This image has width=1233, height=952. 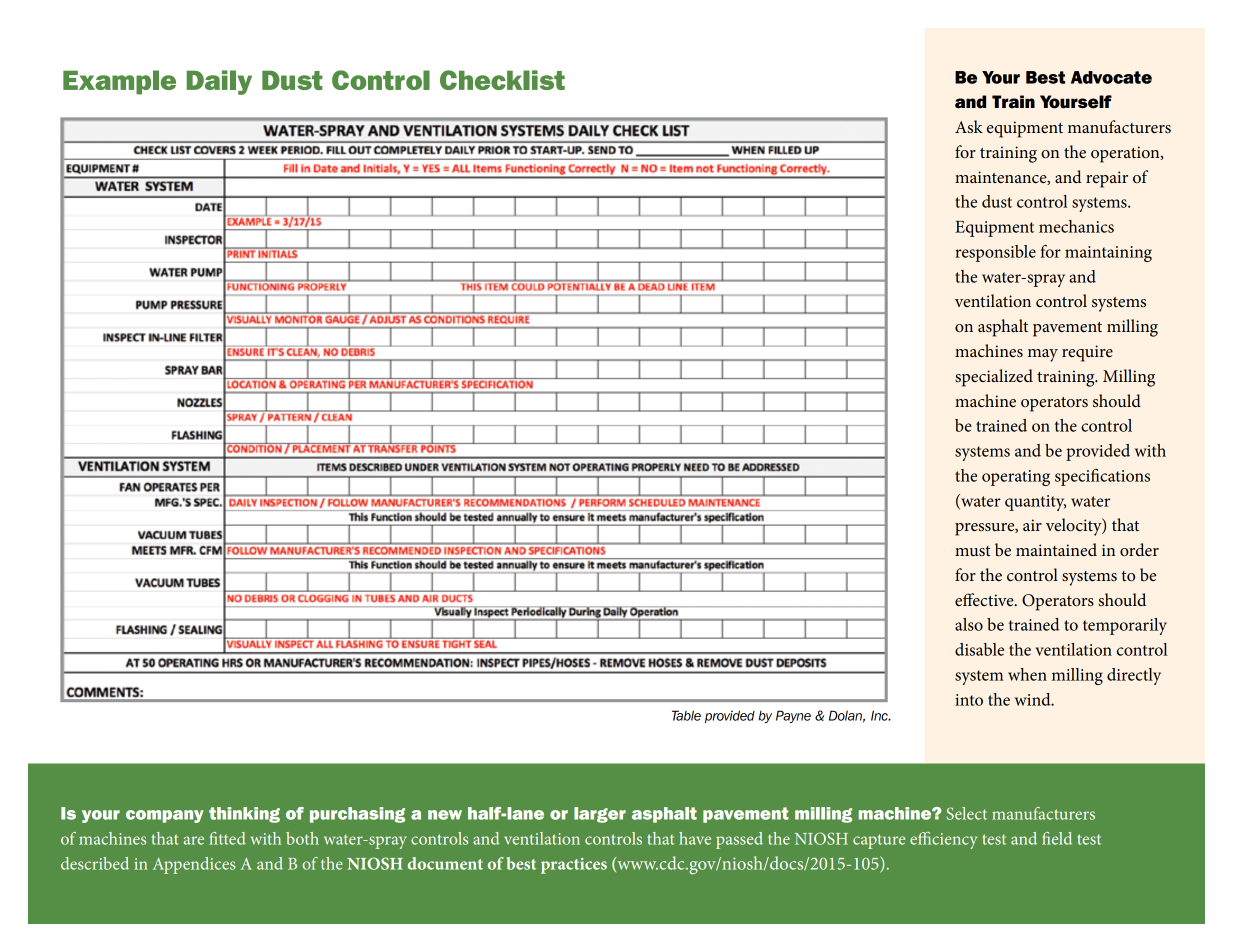 What do you see at coordinates (686, 715) in the image?
I see `Table` at bounding box center [686, 715].
